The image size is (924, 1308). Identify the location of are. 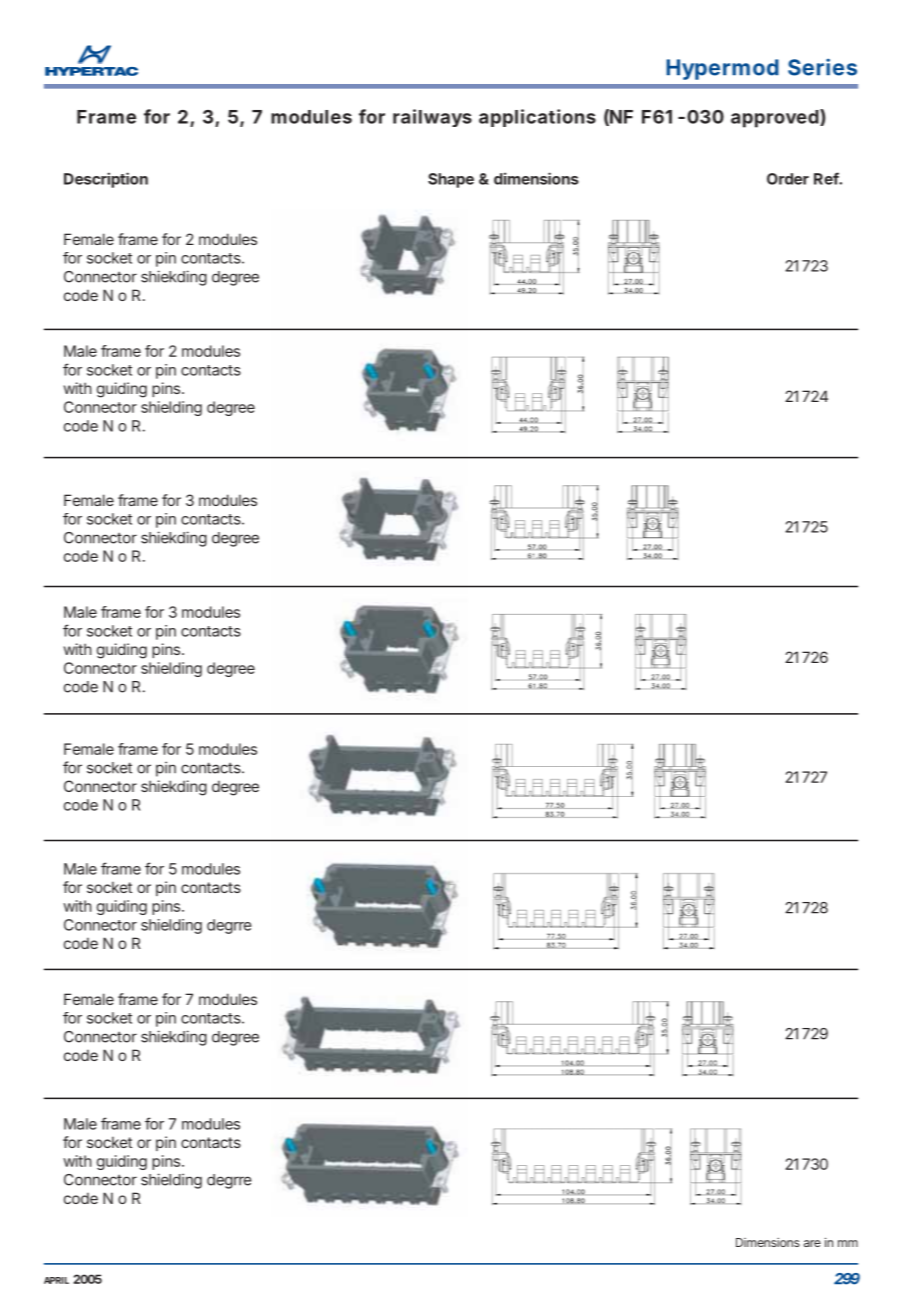
(812, 1243).
